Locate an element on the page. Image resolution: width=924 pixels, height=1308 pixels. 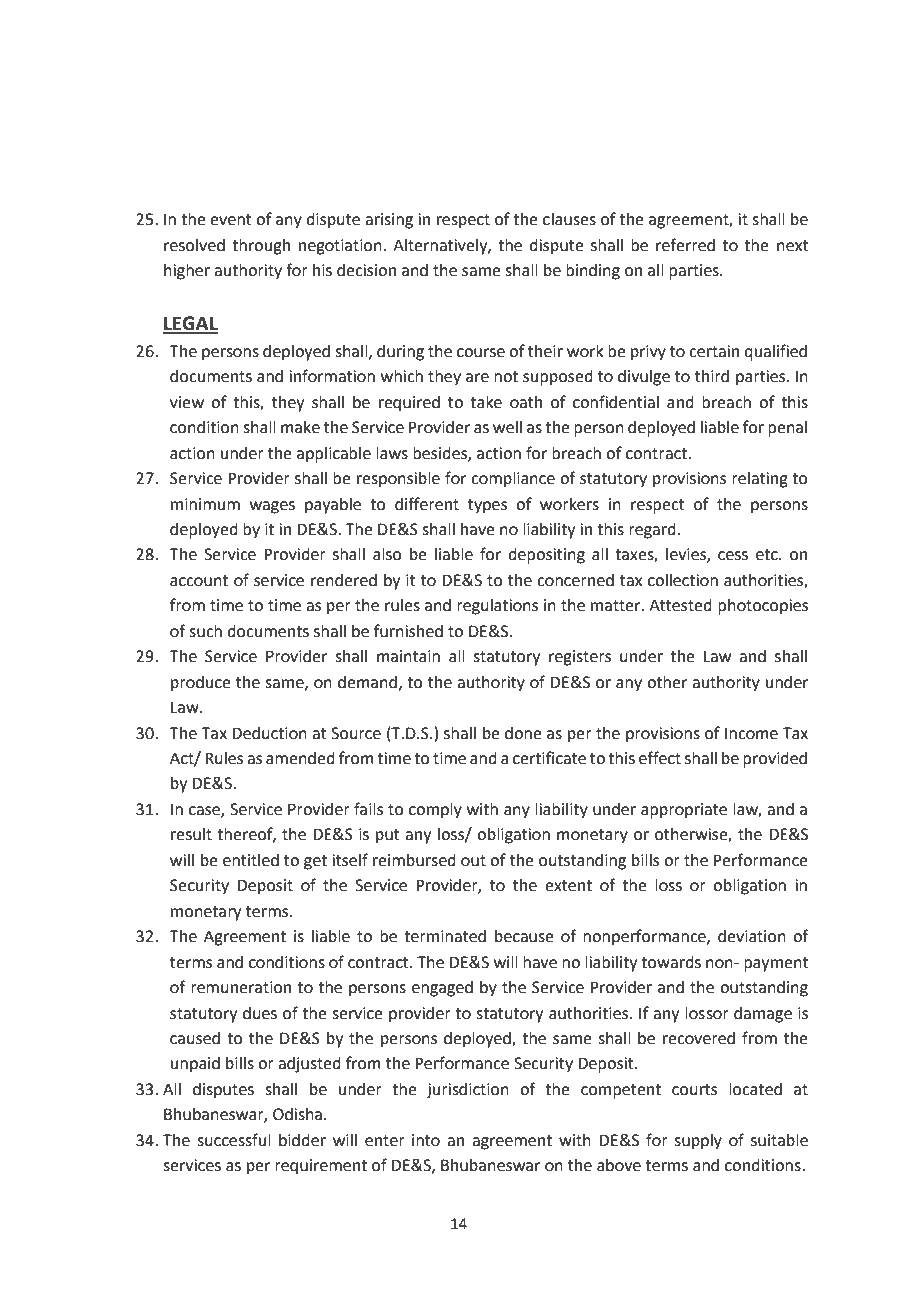
well is located at coordinates (507, 427).
